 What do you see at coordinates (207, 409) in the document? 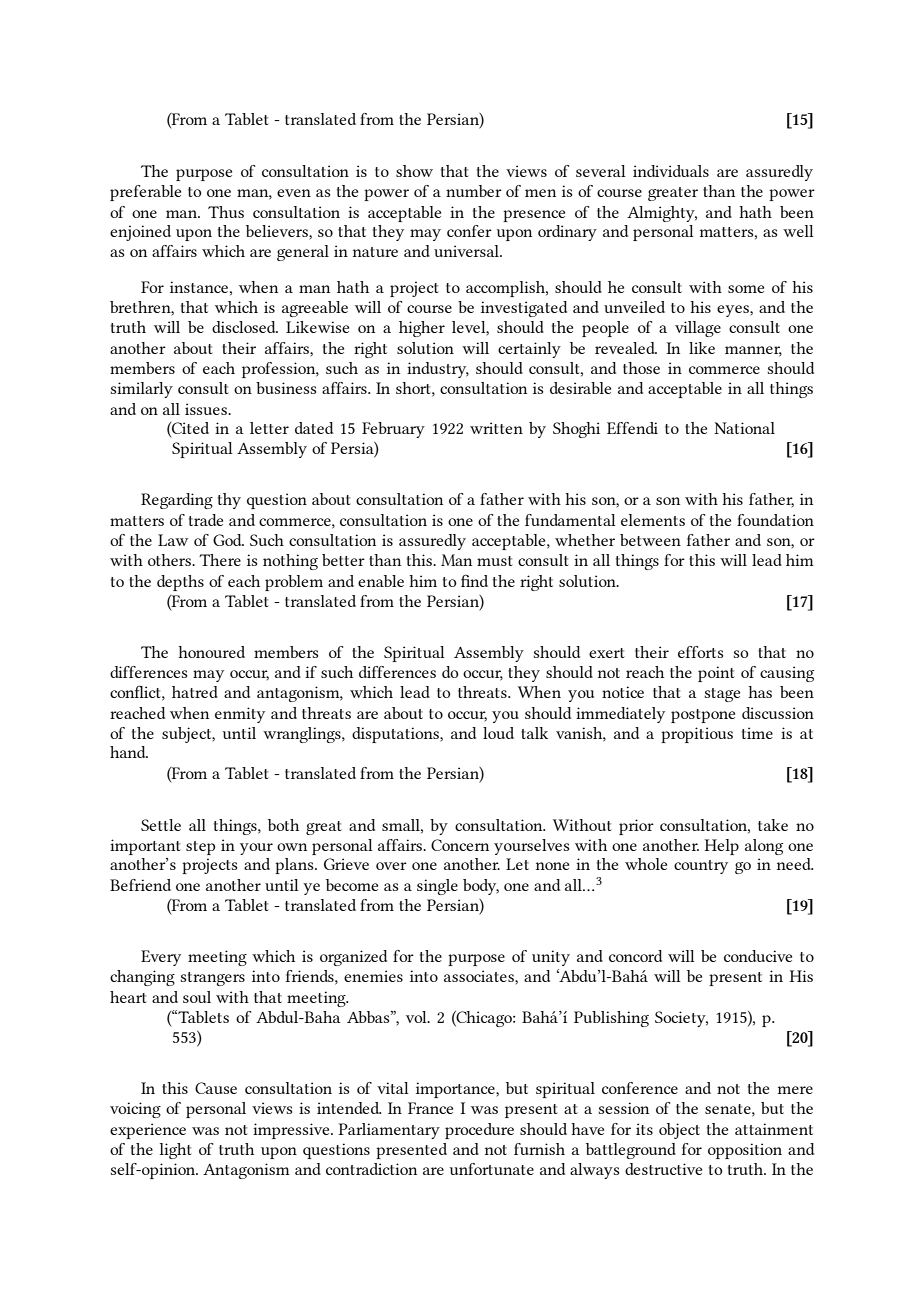
I see `issues` at bounding box center [207, 409].
